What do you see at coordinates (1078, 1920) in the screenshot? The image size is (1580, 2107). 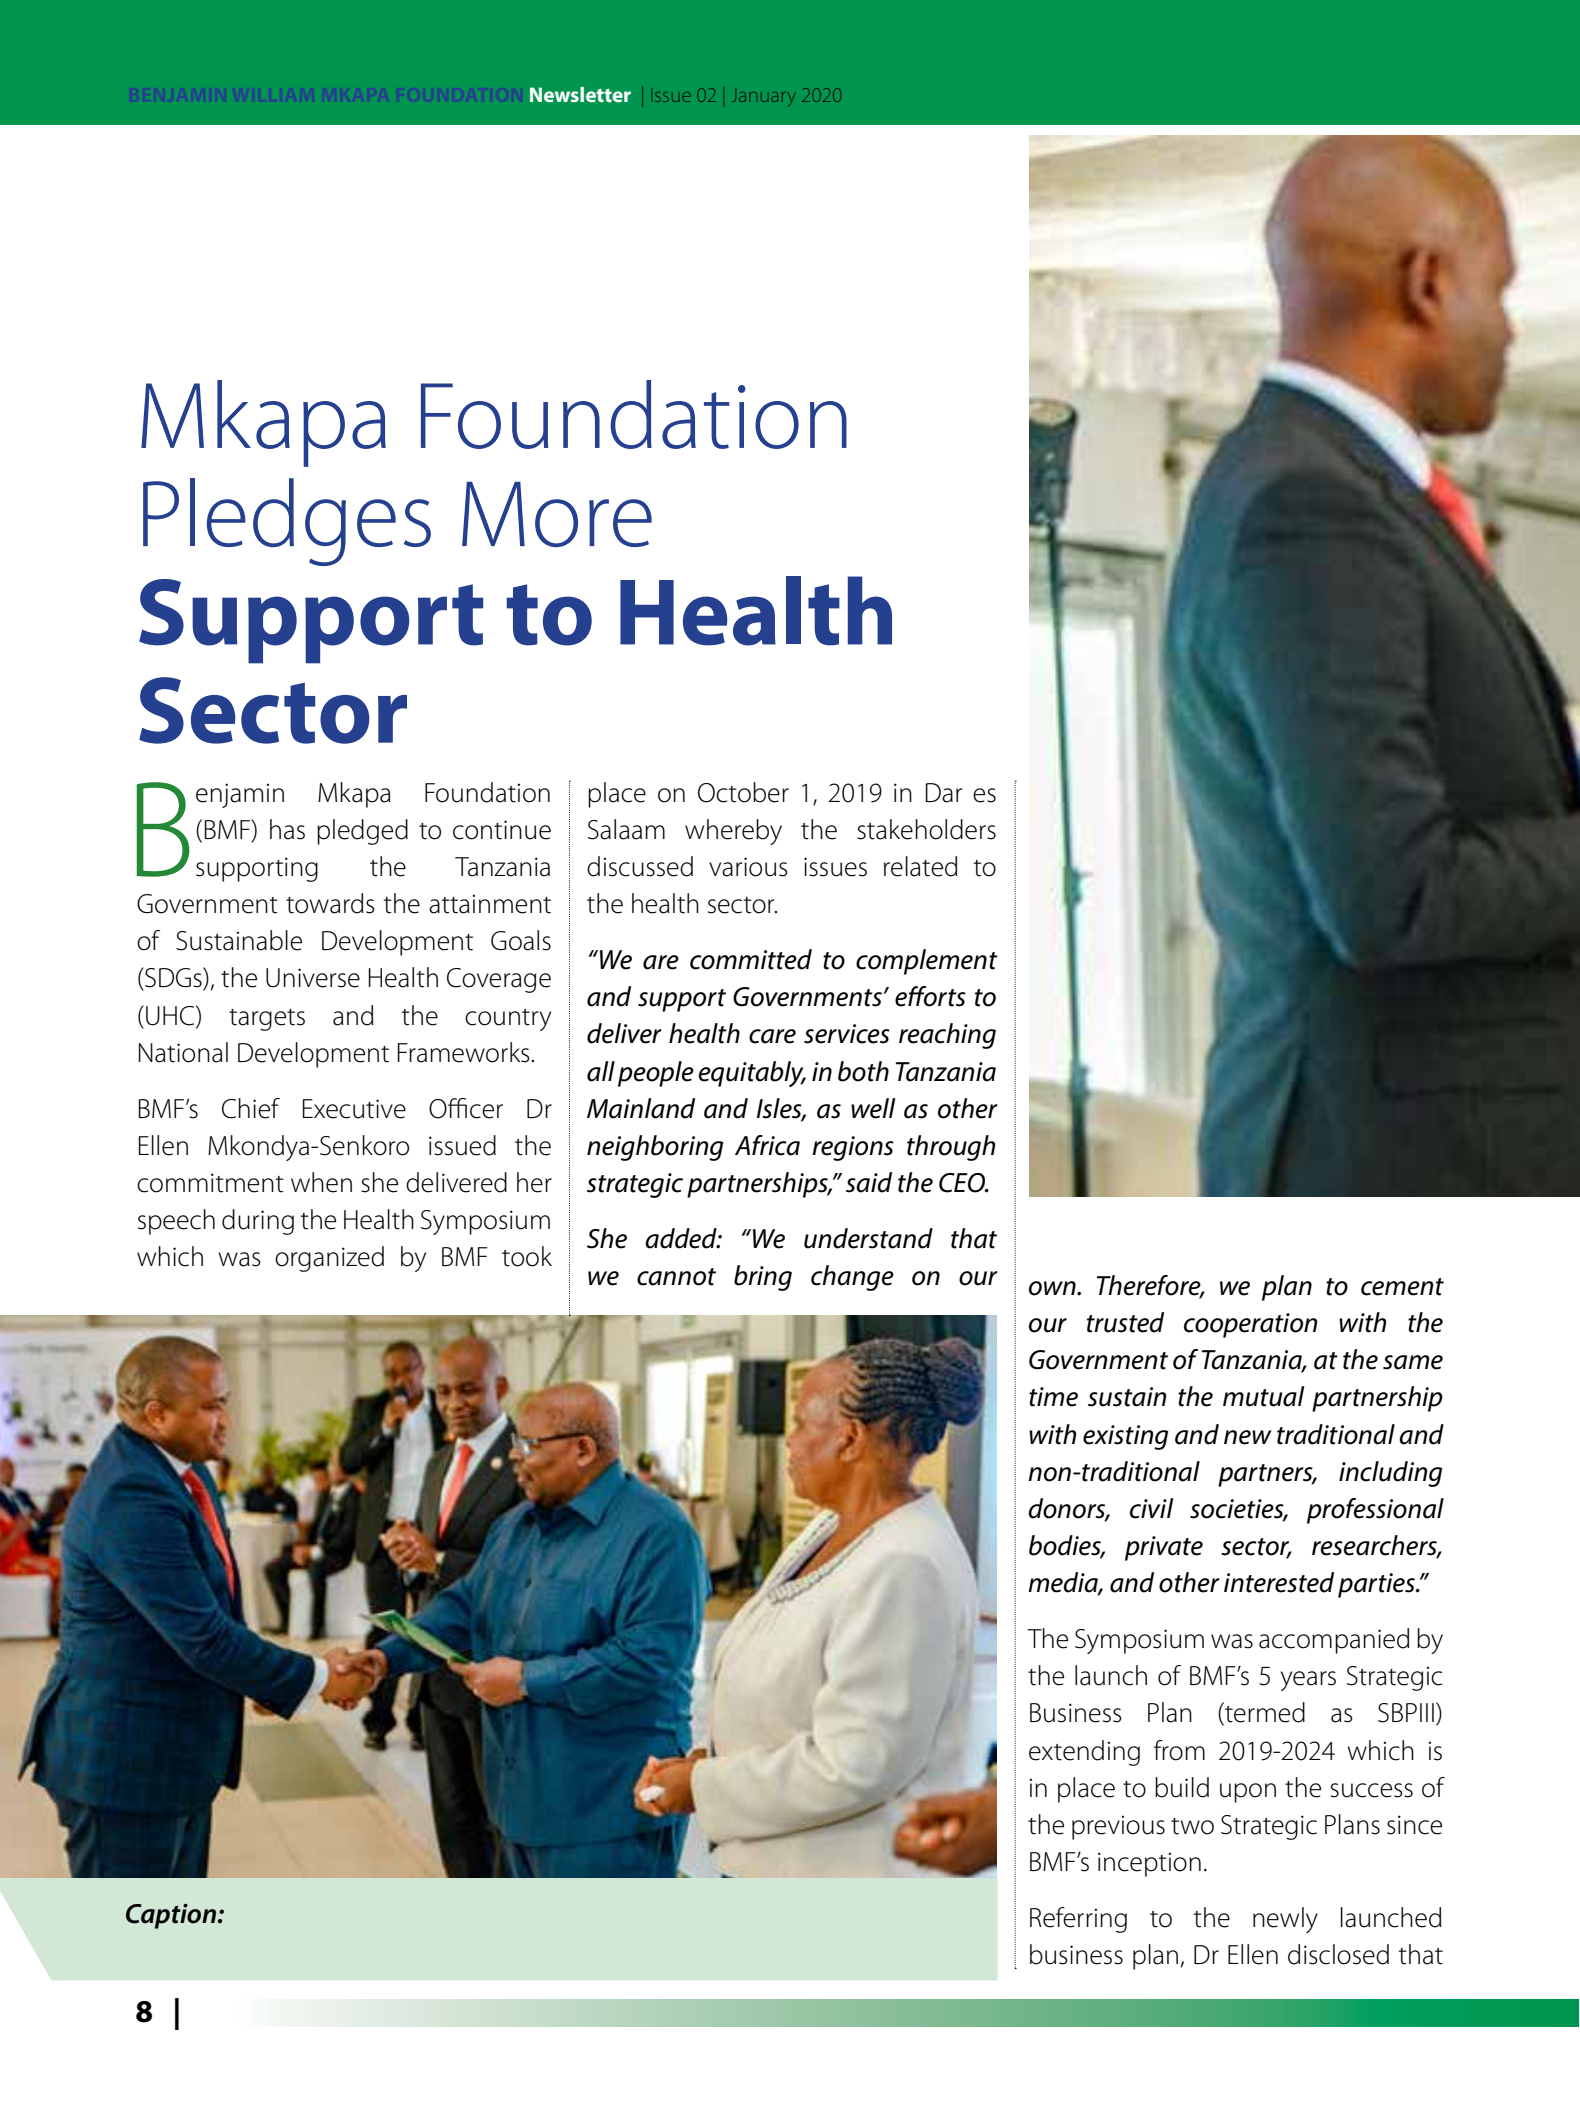 I see `Referring` at bounding box center [1078, 1920].
